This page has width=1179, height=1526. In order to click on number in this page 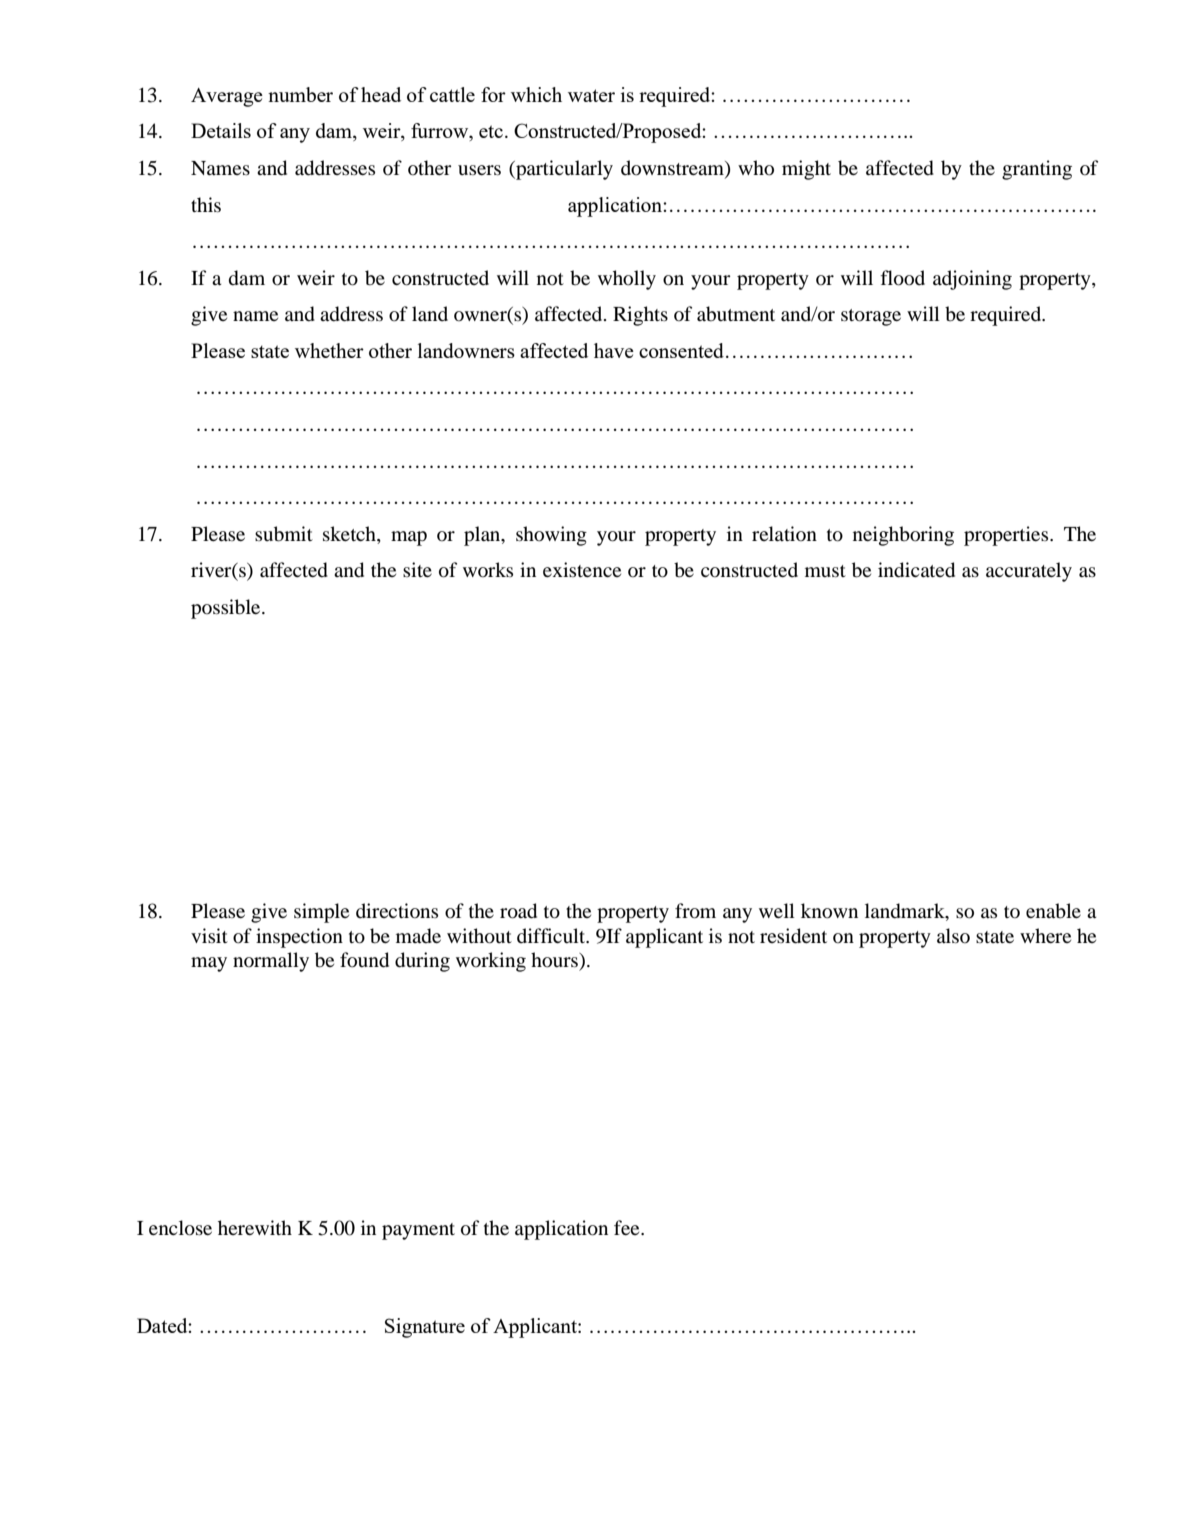, I will do `click(300, 94)`.
